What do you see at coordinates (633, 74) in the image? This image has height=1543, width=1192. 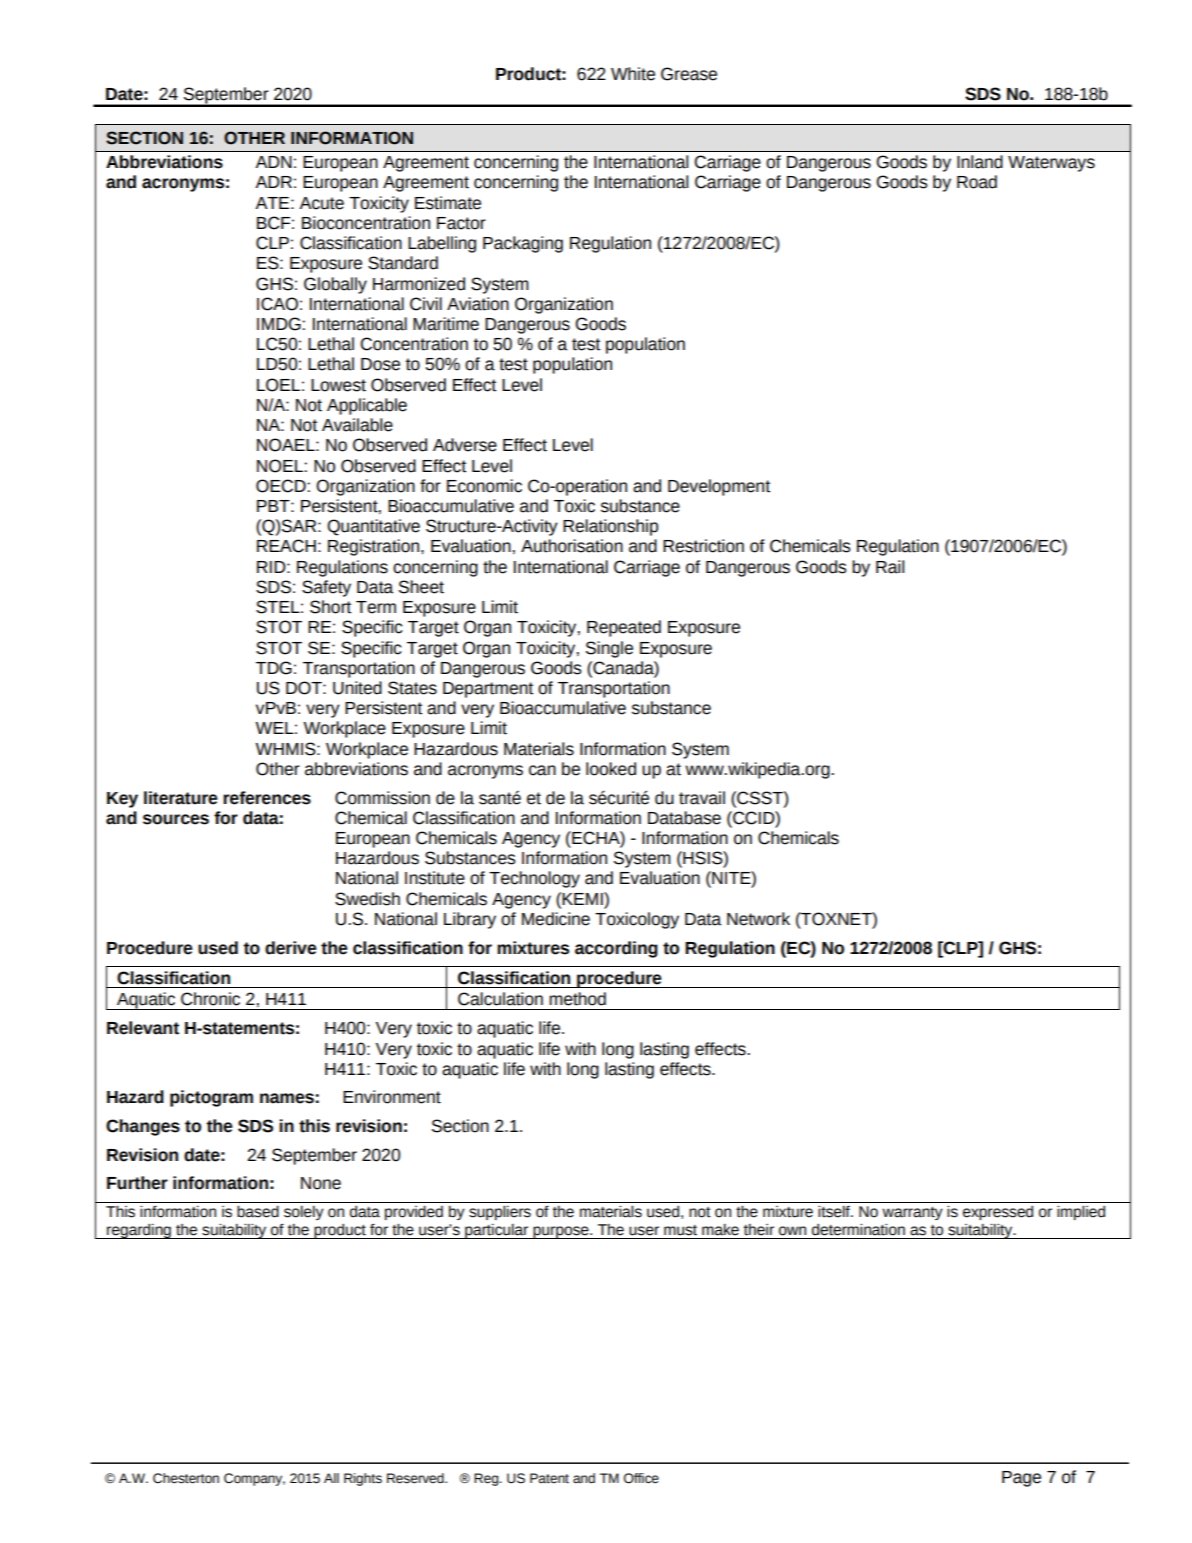 I see `White` at bounding box center [633, 74].
